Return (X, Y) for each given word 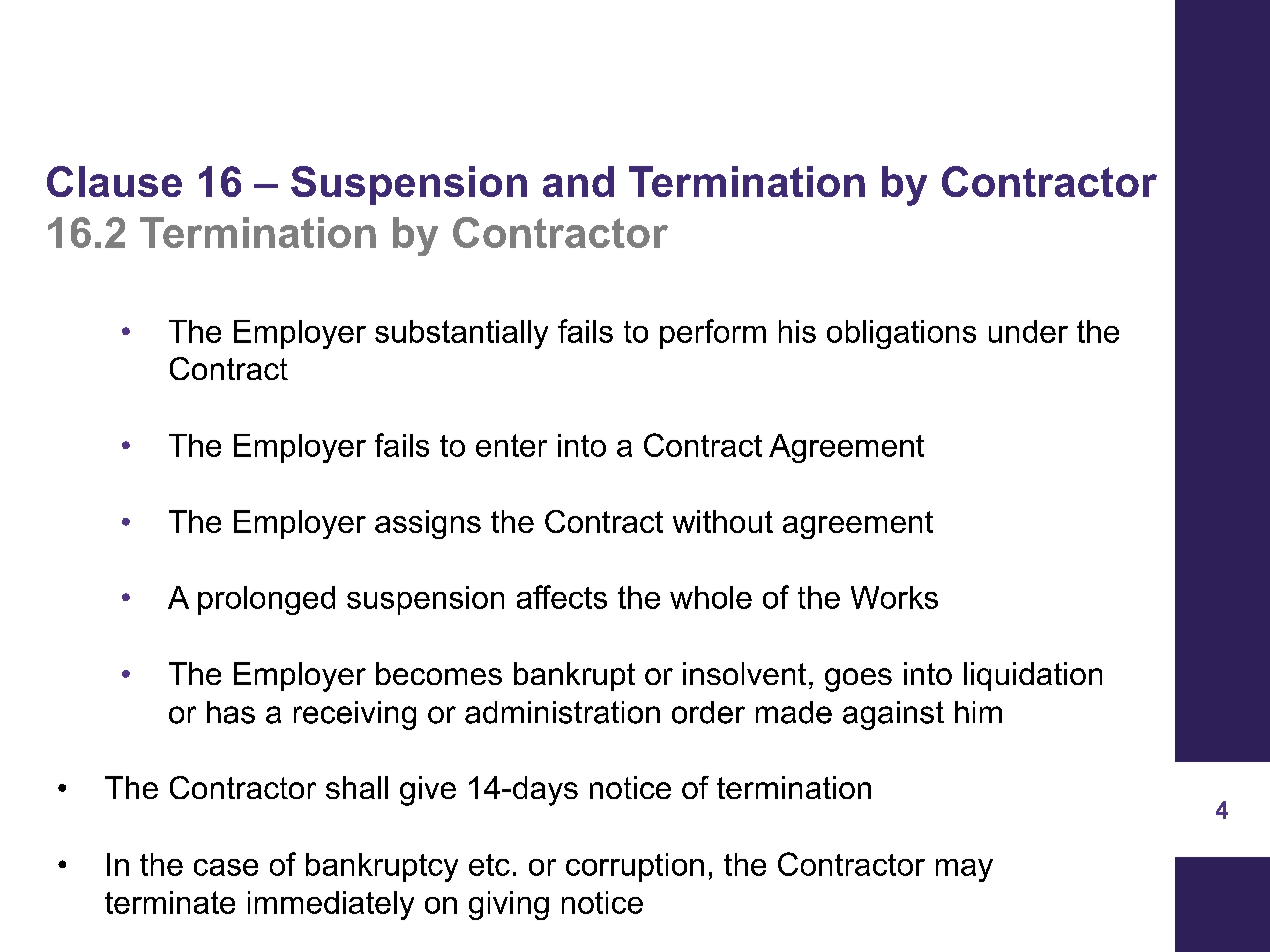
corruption (635, 867)
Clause (114, 181)
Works (894, 597)
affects (562, 597)
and (578, 181)
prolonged (266, 600)
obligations (901, 334)
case (226, 867)
